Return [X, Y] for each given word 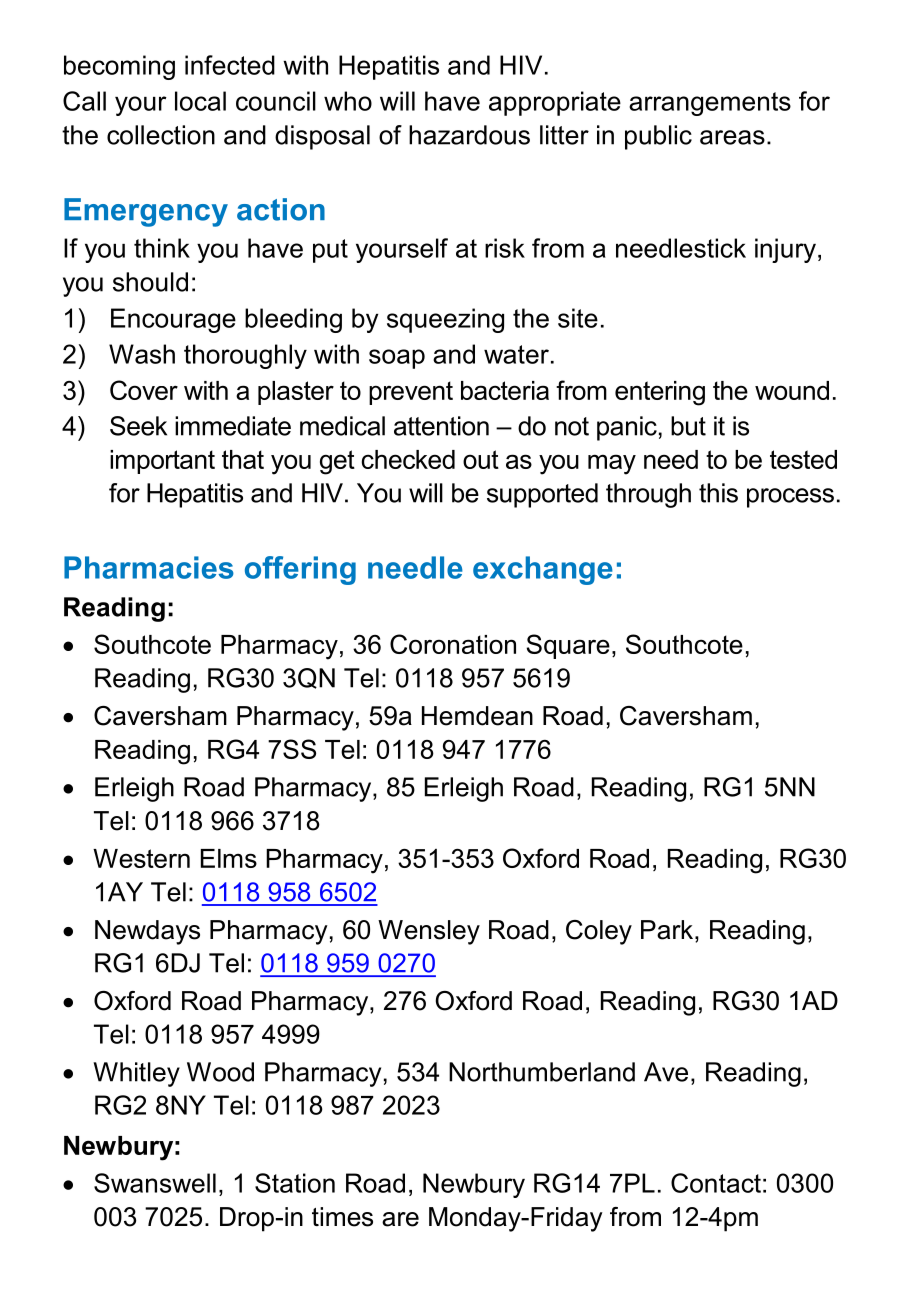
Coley [599, 932]
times [342, 1217]
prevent [411, 393]
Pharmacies [149, 567]
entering [660, 393]
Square [568, 646]
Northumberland [542, 1072]
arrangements [710, 104]
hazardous [469, 135]
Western [141, 858]
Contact [716, 1183]
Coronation [453, 644]
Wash [142, 354]
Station [295, 1183]
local [200, 101]
